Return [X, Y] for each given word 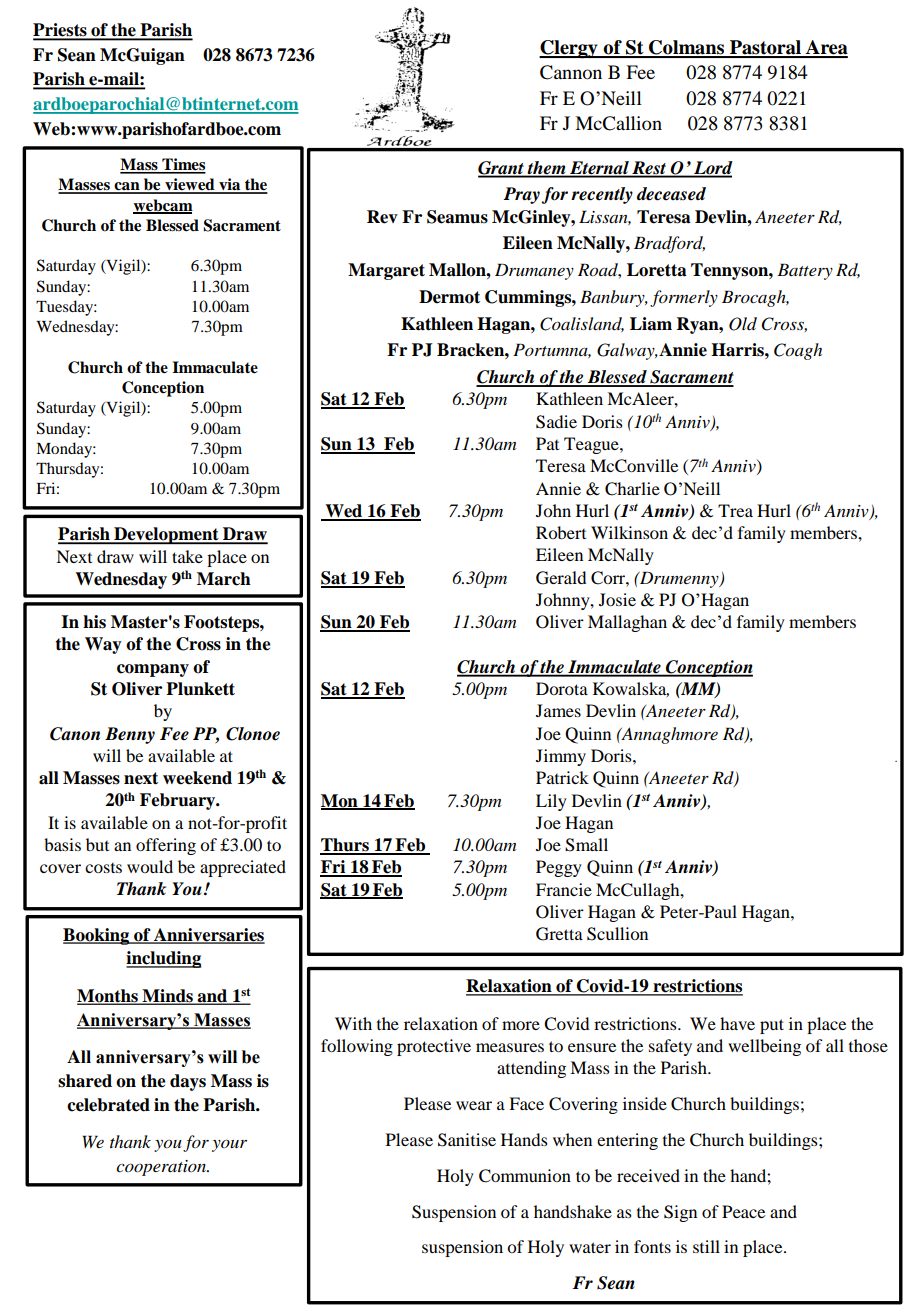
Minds [167, 996]
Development [166, 535]
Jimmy [561, 757]
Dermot [449, 297]
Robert [561, 532]
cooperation [162, 1168]
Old [743, 324]
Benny [130, 735]
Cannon [571, 72]
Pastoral [766, 48]
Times [183, 165]
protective [434, 1047]
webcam [163, 206]
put [772, 1026]
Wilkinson [629, 532]
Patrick [562, 777]
